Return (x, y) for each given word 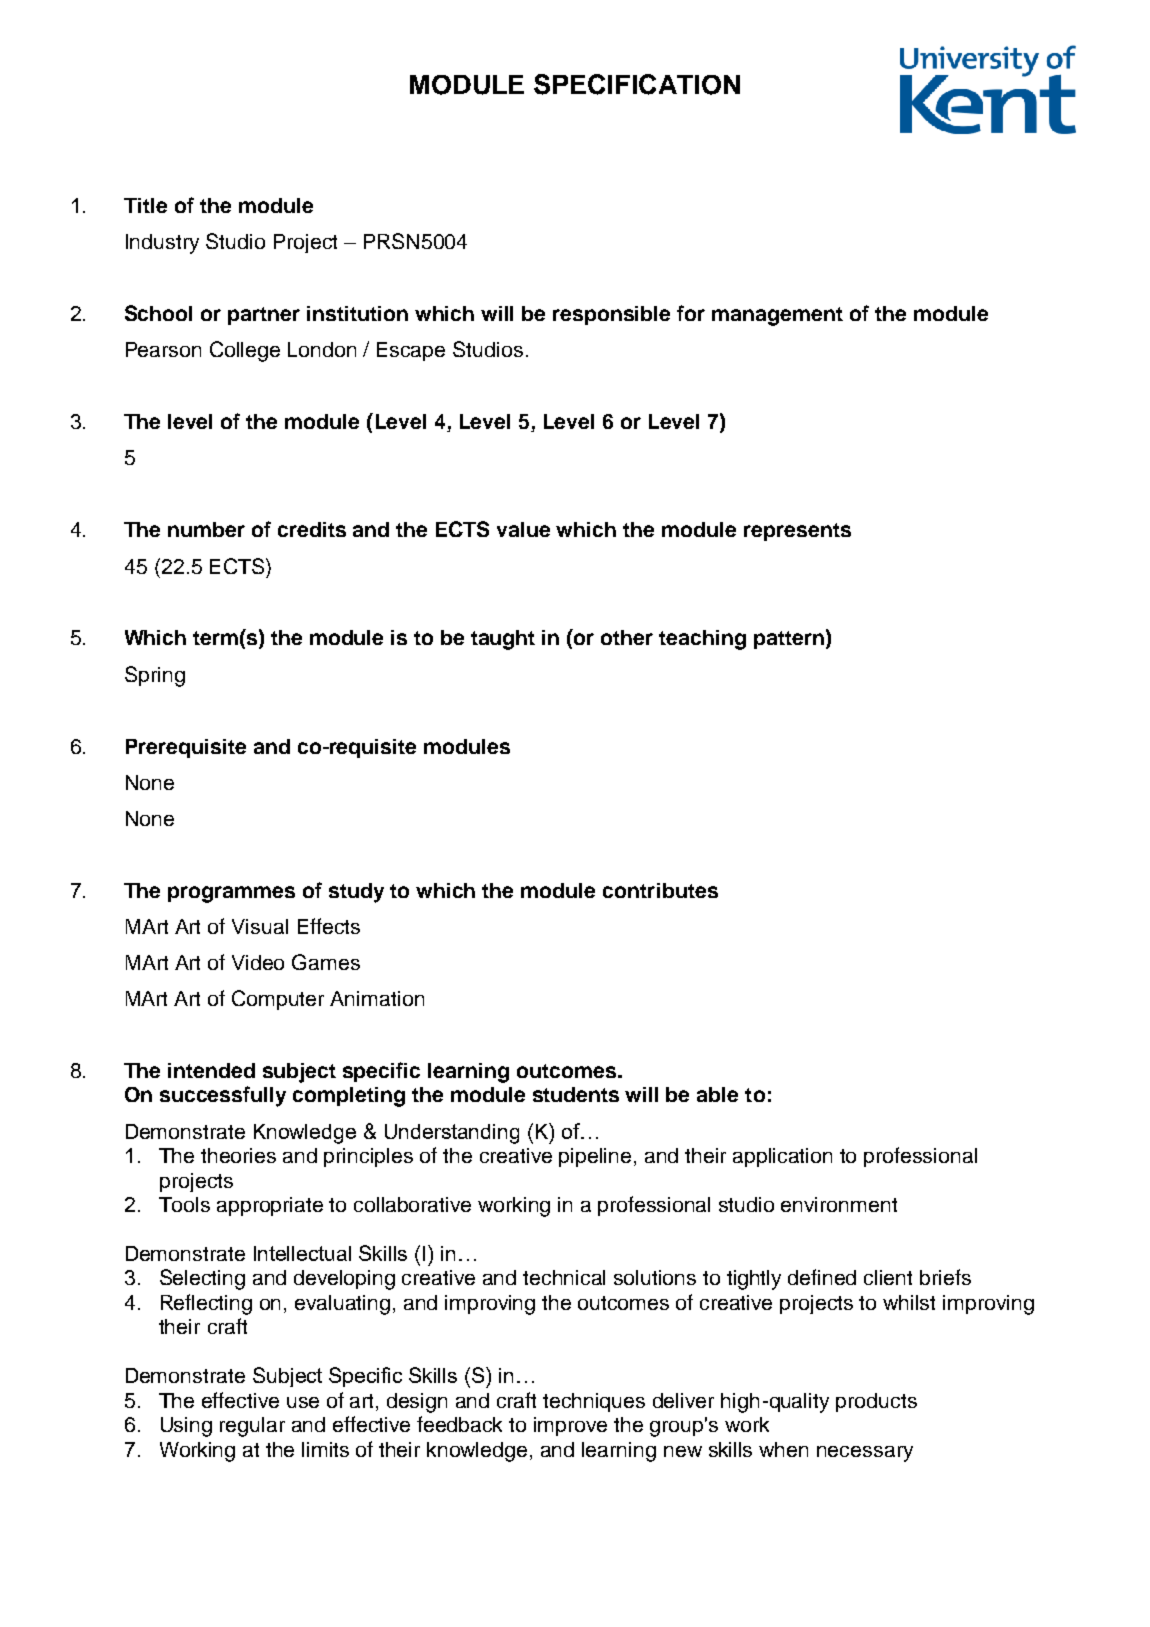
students (576, 1094)
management (777, 316)
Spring (155, 676)
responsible (611, 315)
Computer (278, 1000)
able (717, 1094)
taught (503, 640)
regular (252, 1427)
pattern (789, 640)
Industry (162, 244)
